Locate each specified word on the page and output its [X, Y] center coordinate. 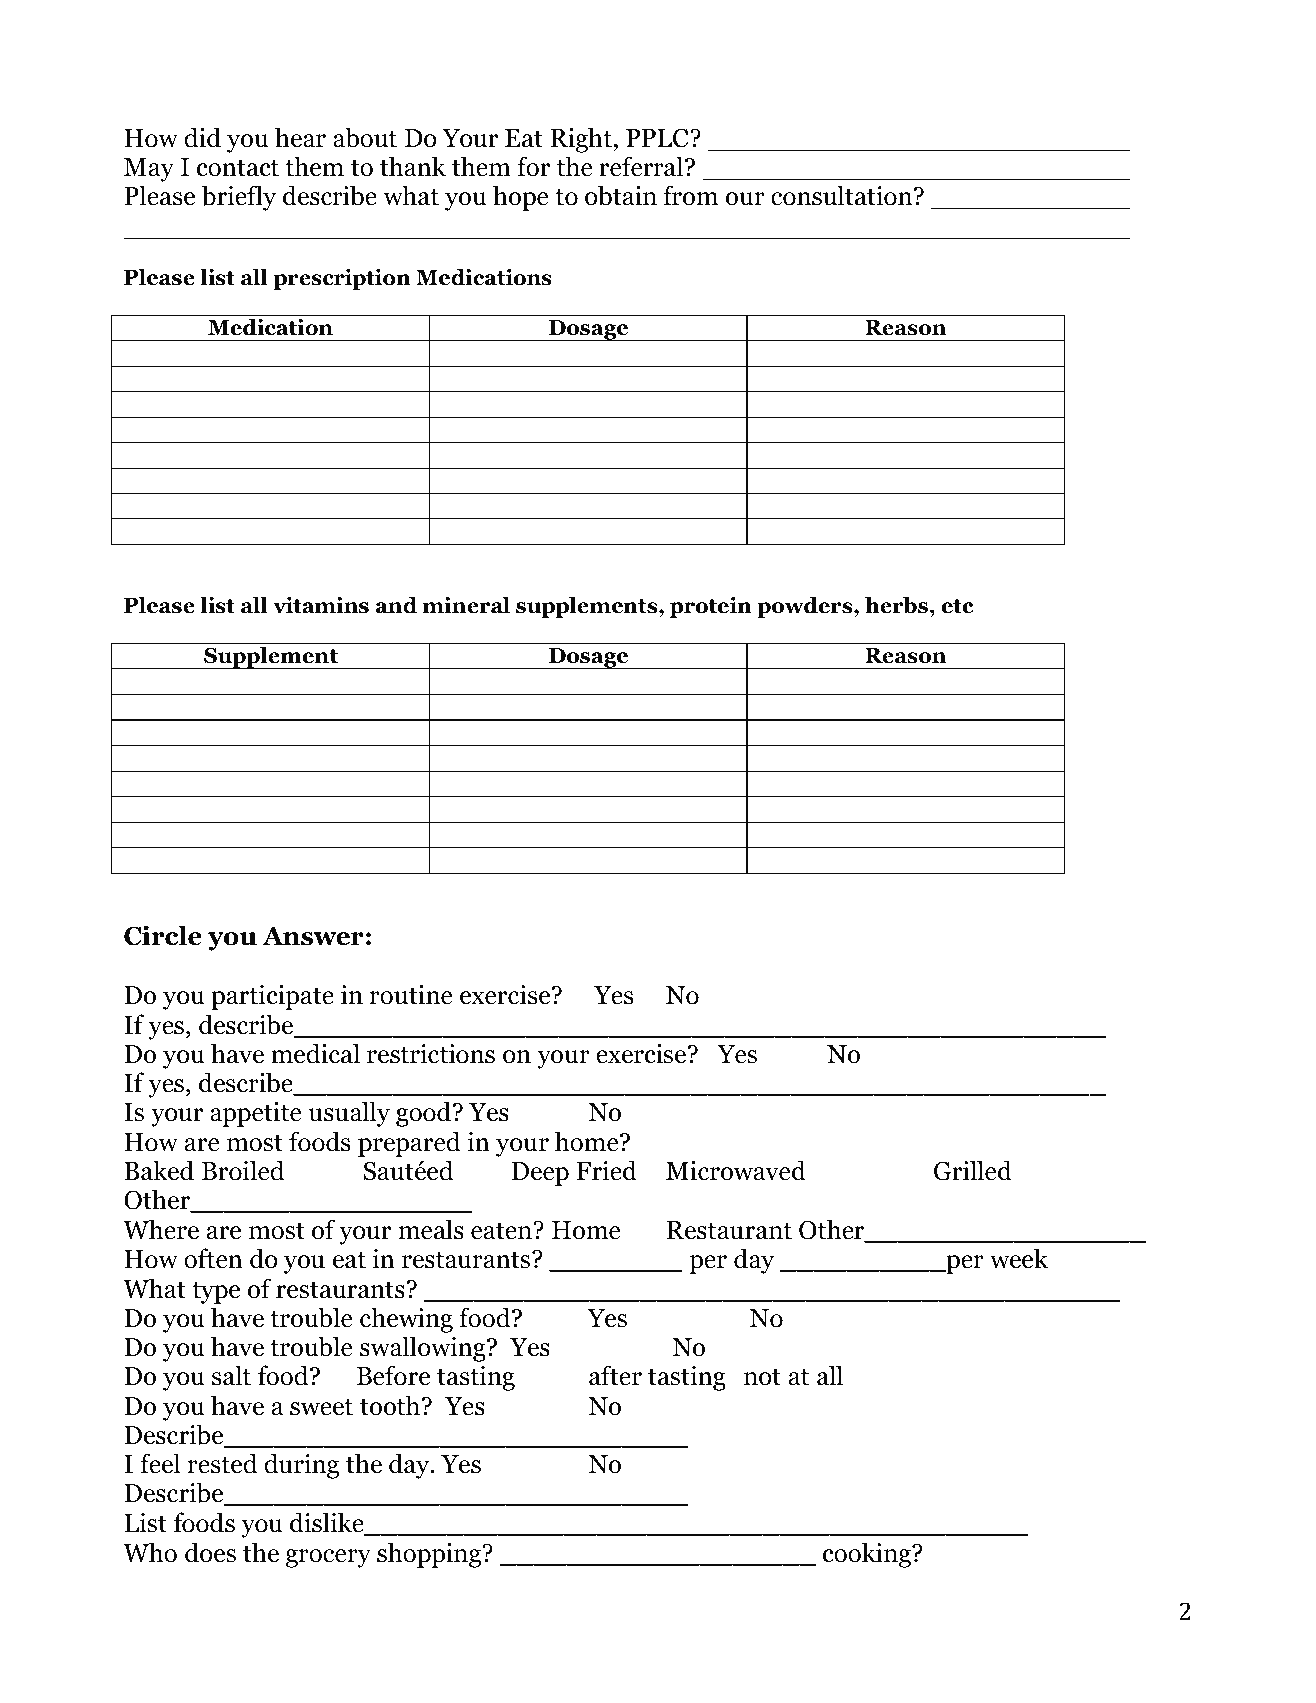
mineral [466, 605]
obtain [621, 195]
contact [238, 168]
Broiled [243, 1170]
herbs [896, 605]
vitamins [321, 605]
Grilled [973, 1170]
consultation [843, 195]
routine [411, 995]
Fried [607, 1170]
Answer [313, 936]
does [210, 1552]
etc [957, 606]
